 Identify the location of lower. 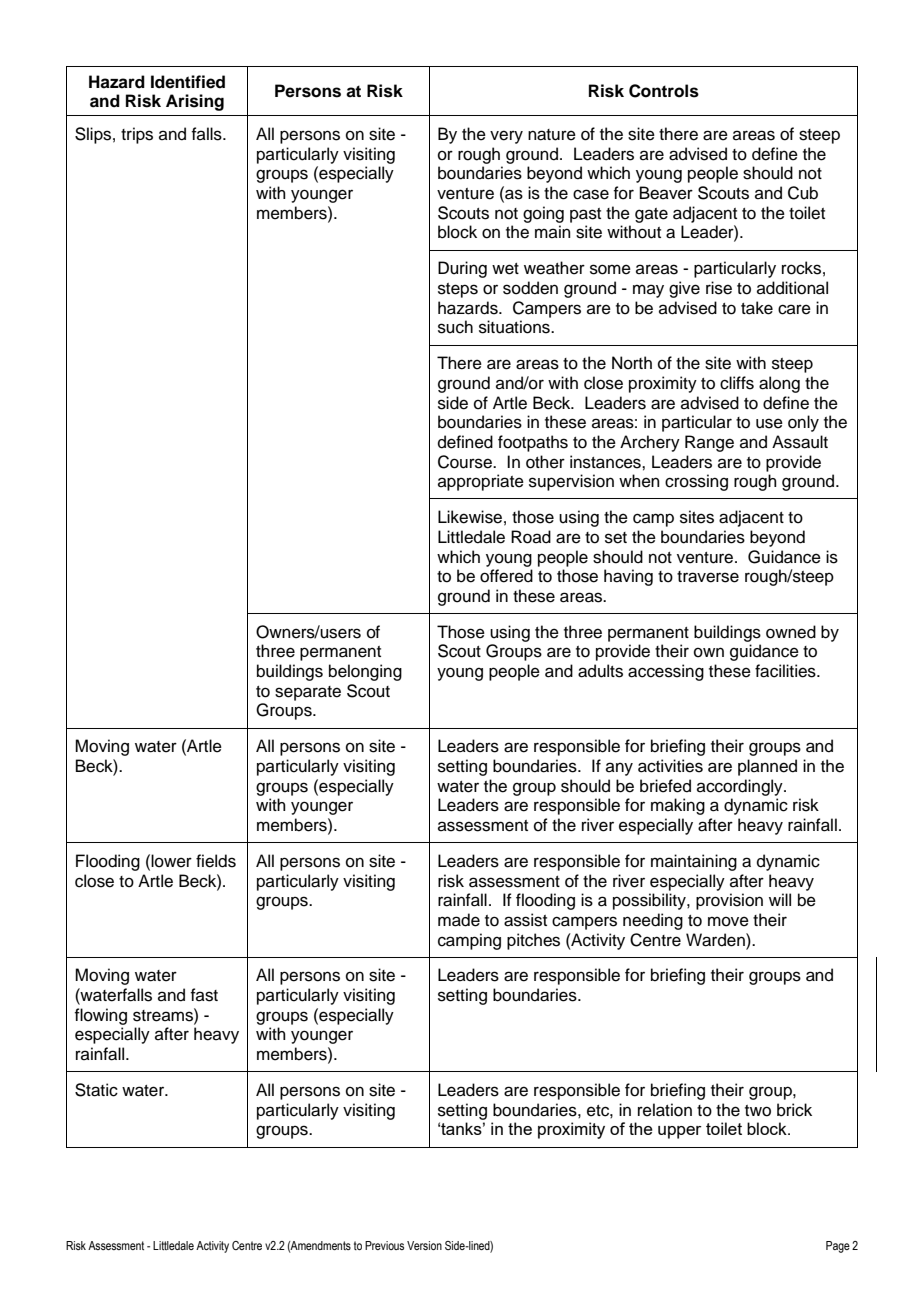
(171, 861).
